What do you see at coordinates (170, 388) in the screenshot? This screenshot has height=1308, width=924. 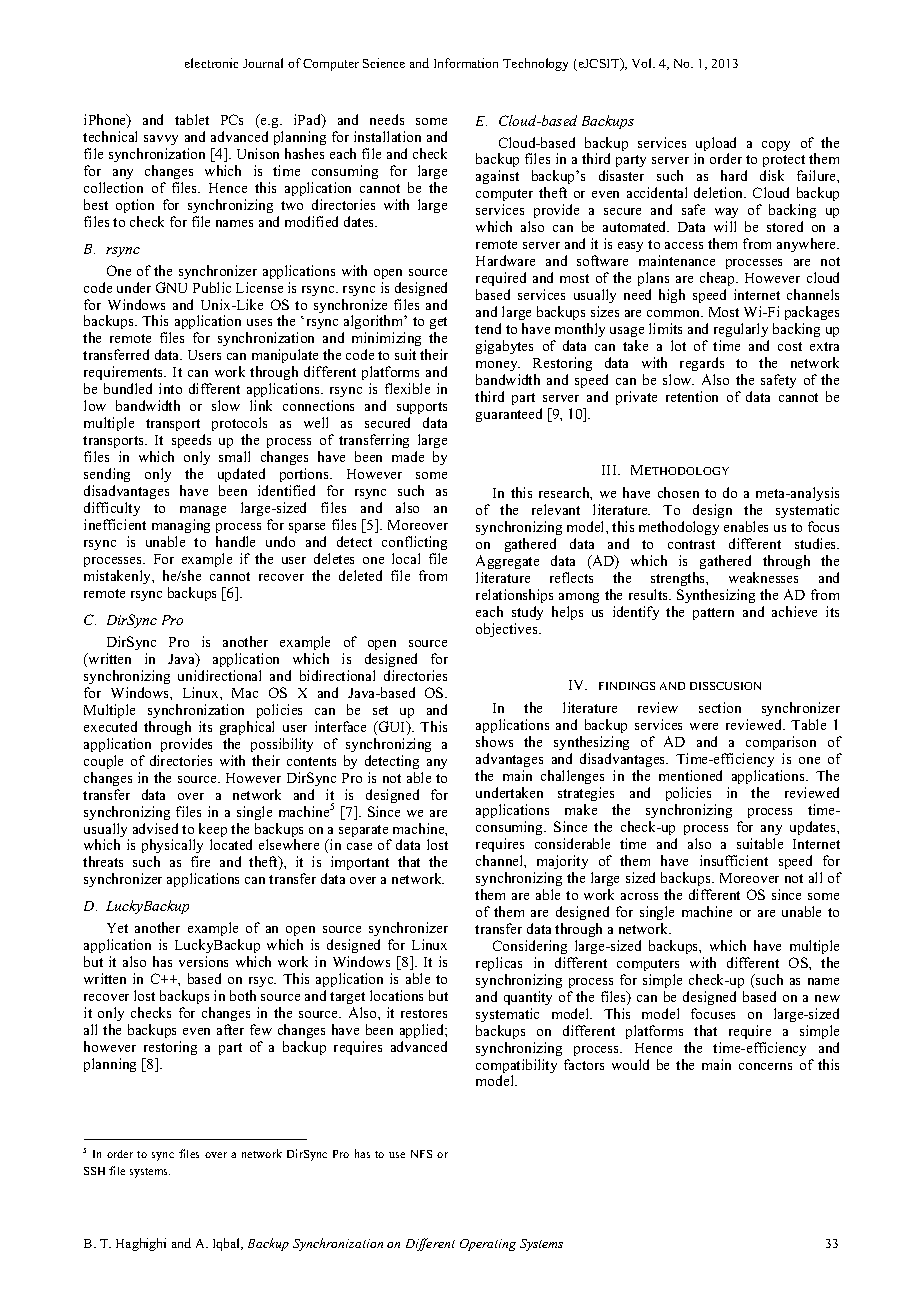 I see `into` at bounding box center [170, 388].
